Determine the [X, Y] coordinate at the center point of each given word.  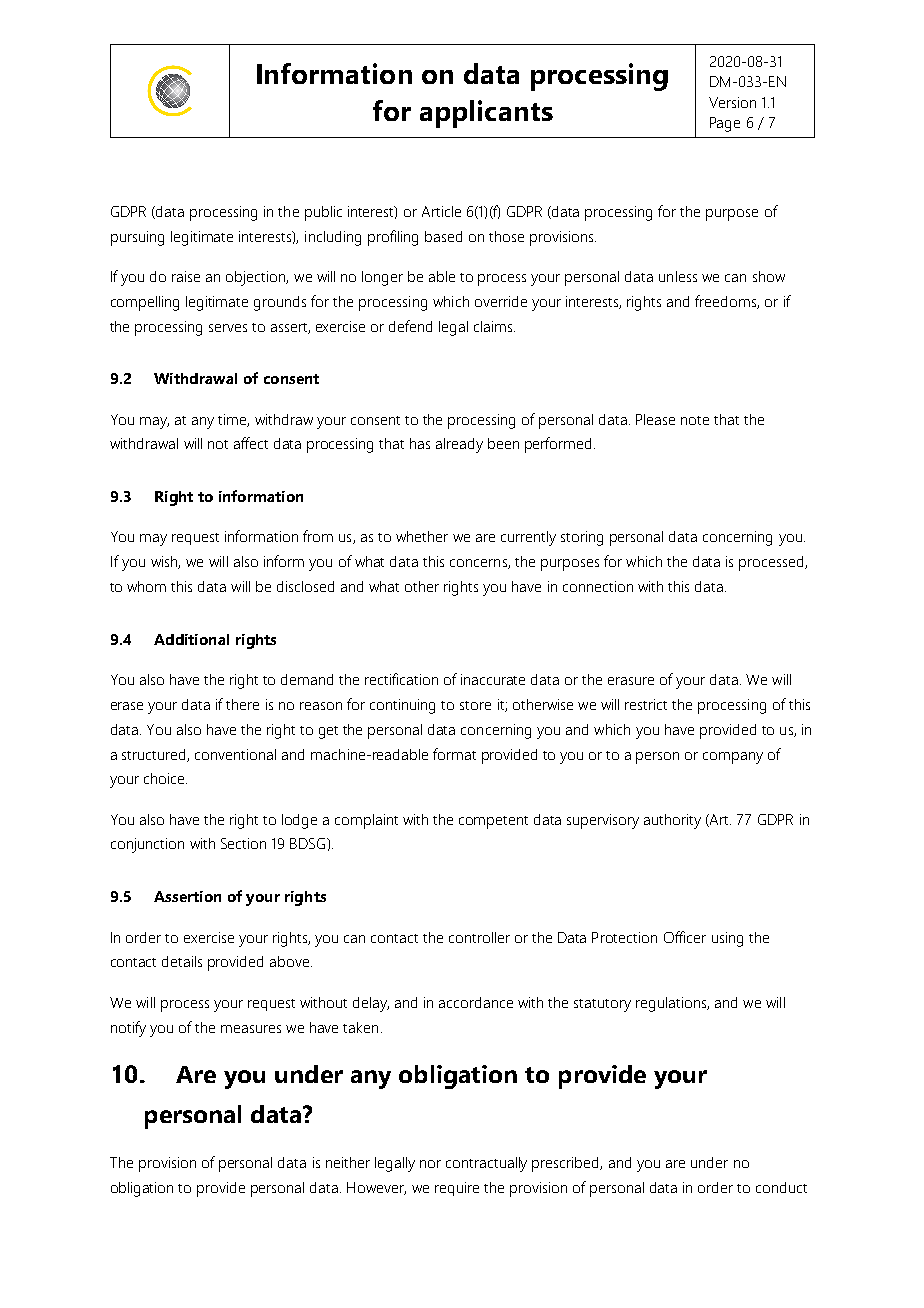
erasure [631, 681]
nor [430, 1164]
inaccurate [493, 679]
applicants [486, 114]
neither [348, 1162]
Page [725, 124]
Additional [191, 639]
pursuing [137, 238]
